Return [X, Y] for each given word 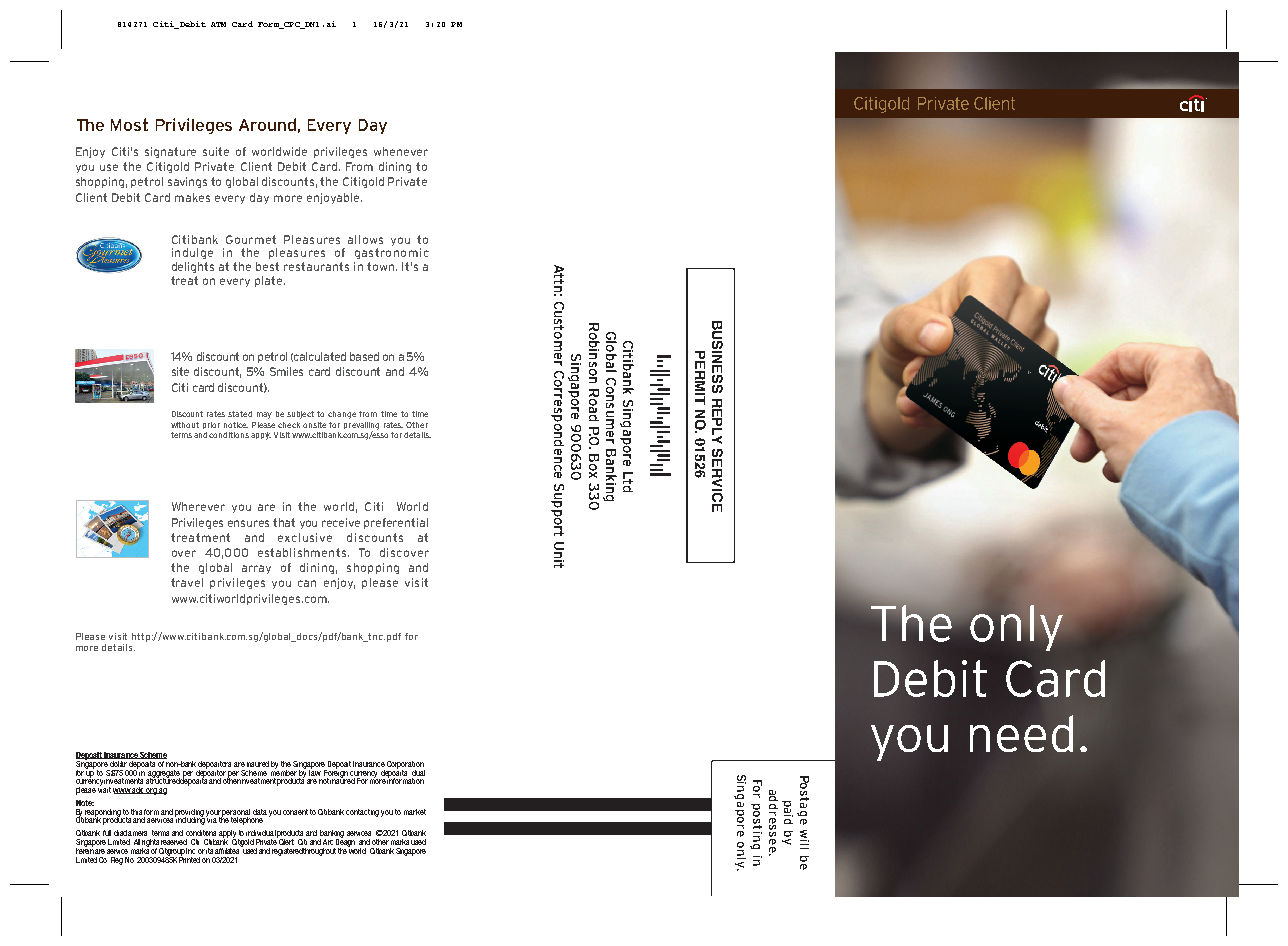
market [415, 812]
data [260, 812]
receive [341, 522]
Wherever [198, 506]
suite [216, 151]
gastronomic [392, 253]
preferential [396, 523]
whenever [401, 151]
